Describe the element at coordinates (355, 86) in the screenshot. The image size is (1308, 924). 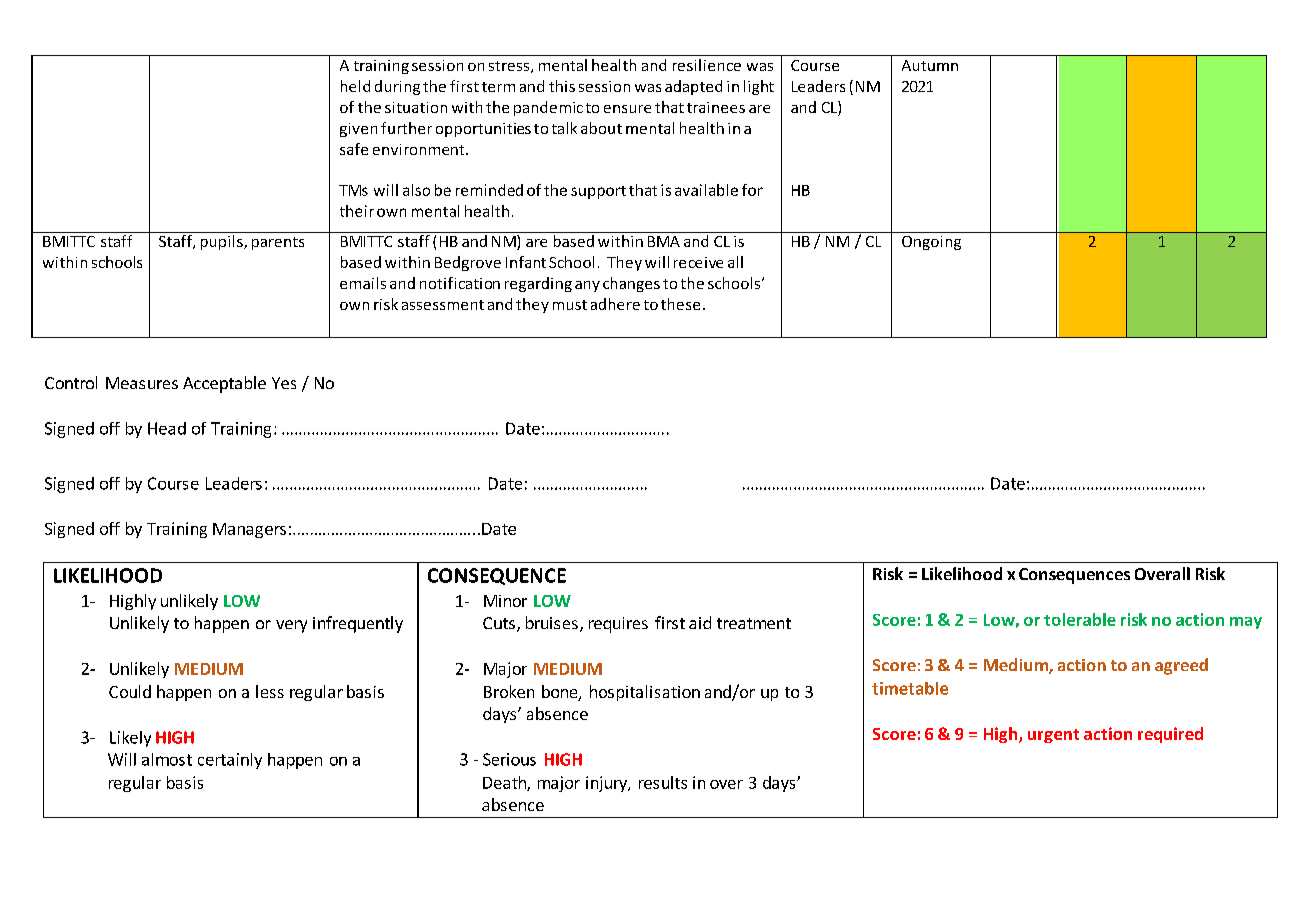
I see `held` at that location.
